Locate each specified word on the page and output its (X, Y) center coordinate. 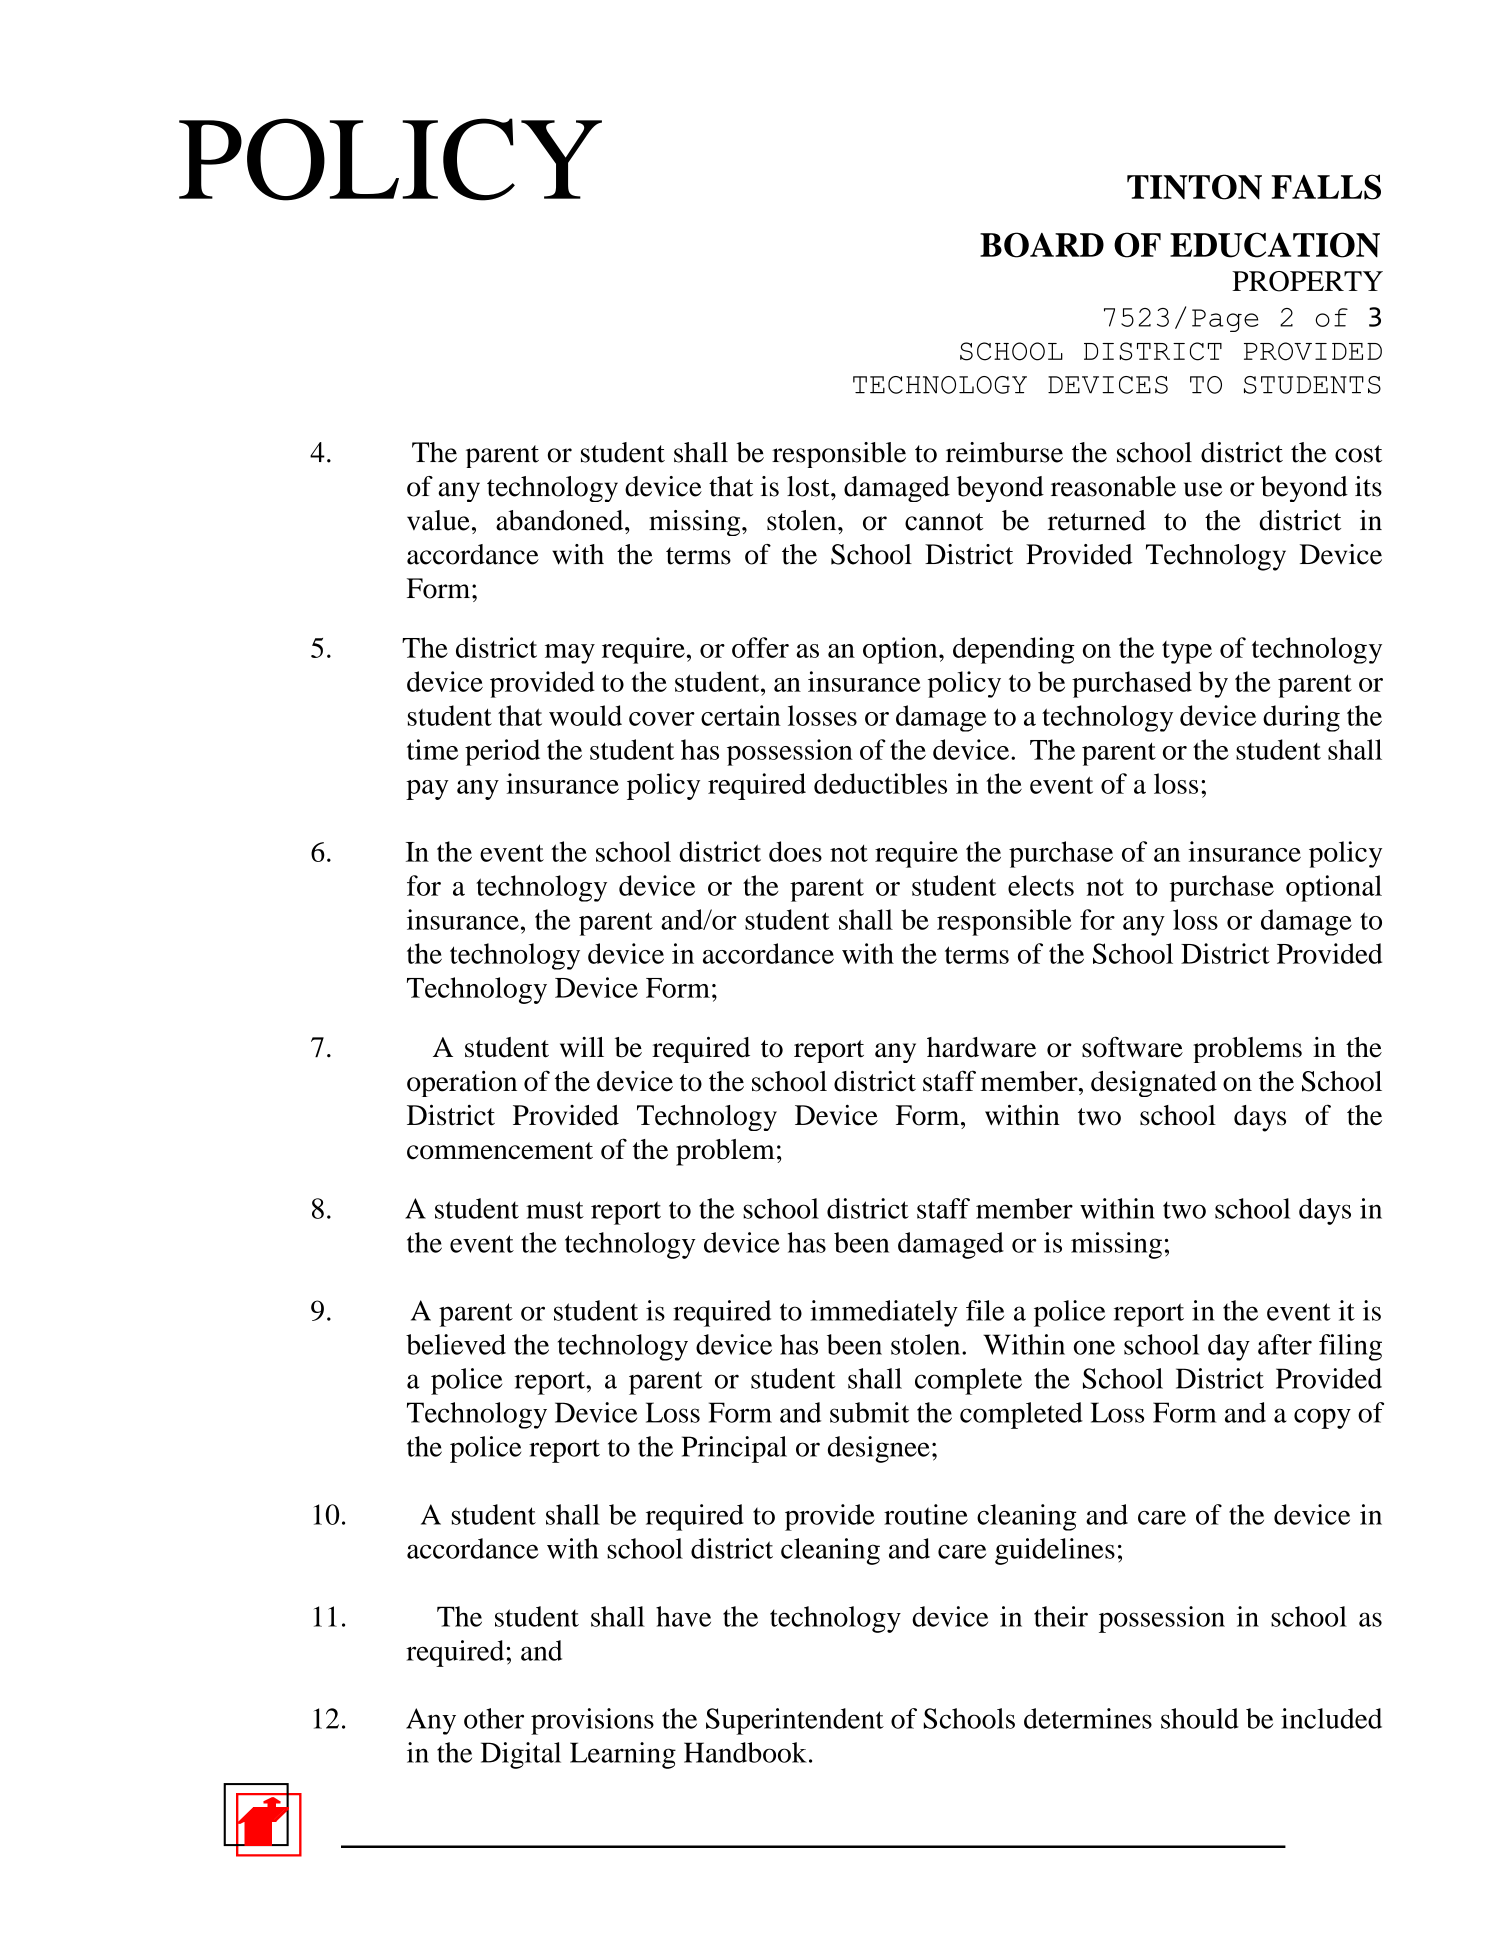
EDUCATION (1275, 245)
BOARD (1042, 245)
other (494, 1718)
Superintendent (795, 1721)
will (582, 1047)
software (1132, 1047)
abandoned (561, 520)
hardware (981, 1047)
